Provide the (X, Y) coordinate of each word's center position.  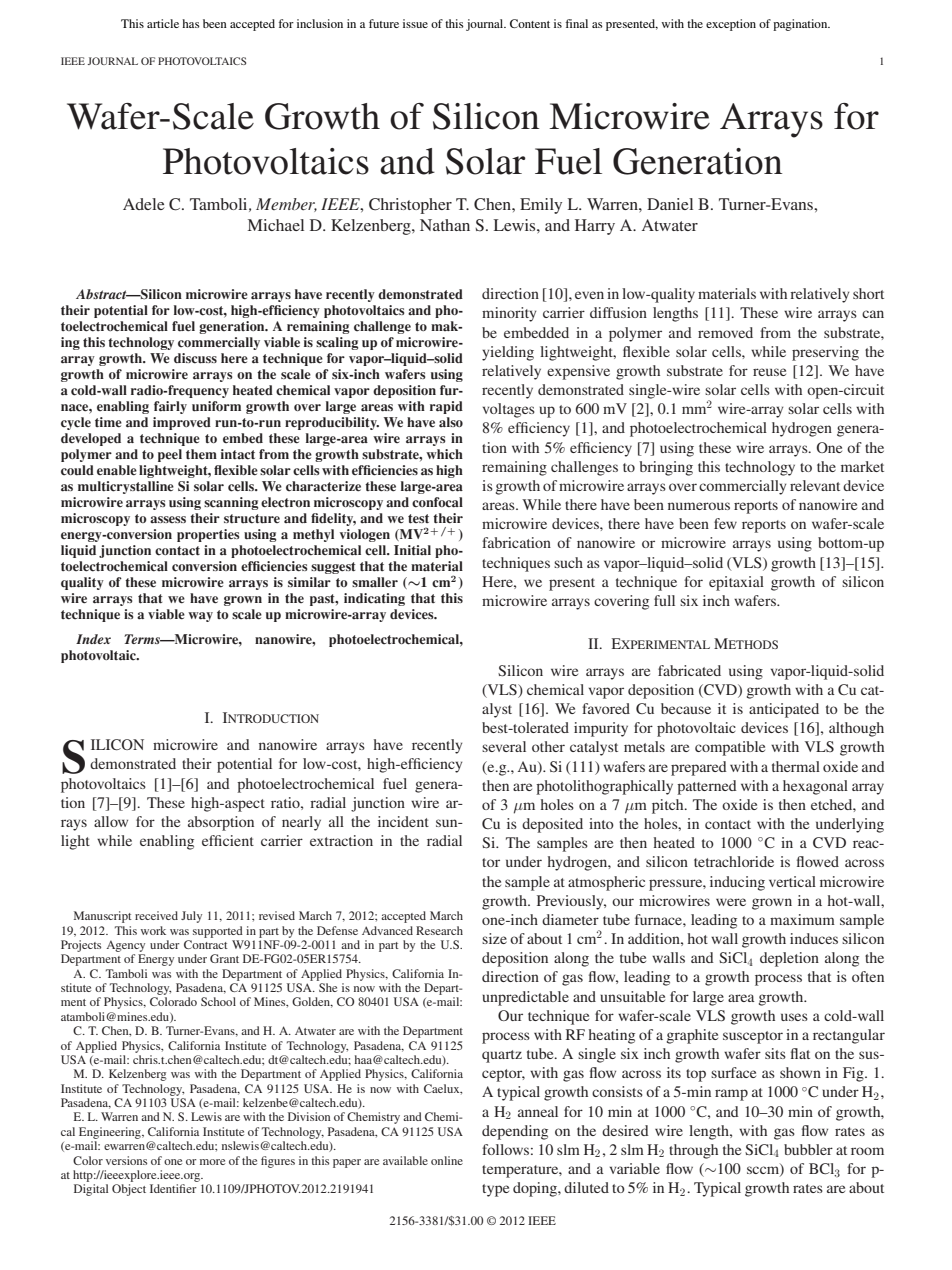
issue (415, 23)
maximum (802, 919)
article (163, 23)
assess (168, 520)
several (504, 746)
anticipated (784, 710)
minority (509, 314)
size (494, 938)
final (577, 23)
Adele (144, 204)
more (212, 1162)
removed (725, 332)
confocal (437, 502)
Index (93, 639)
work (153, 930)
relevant (815, 485)
